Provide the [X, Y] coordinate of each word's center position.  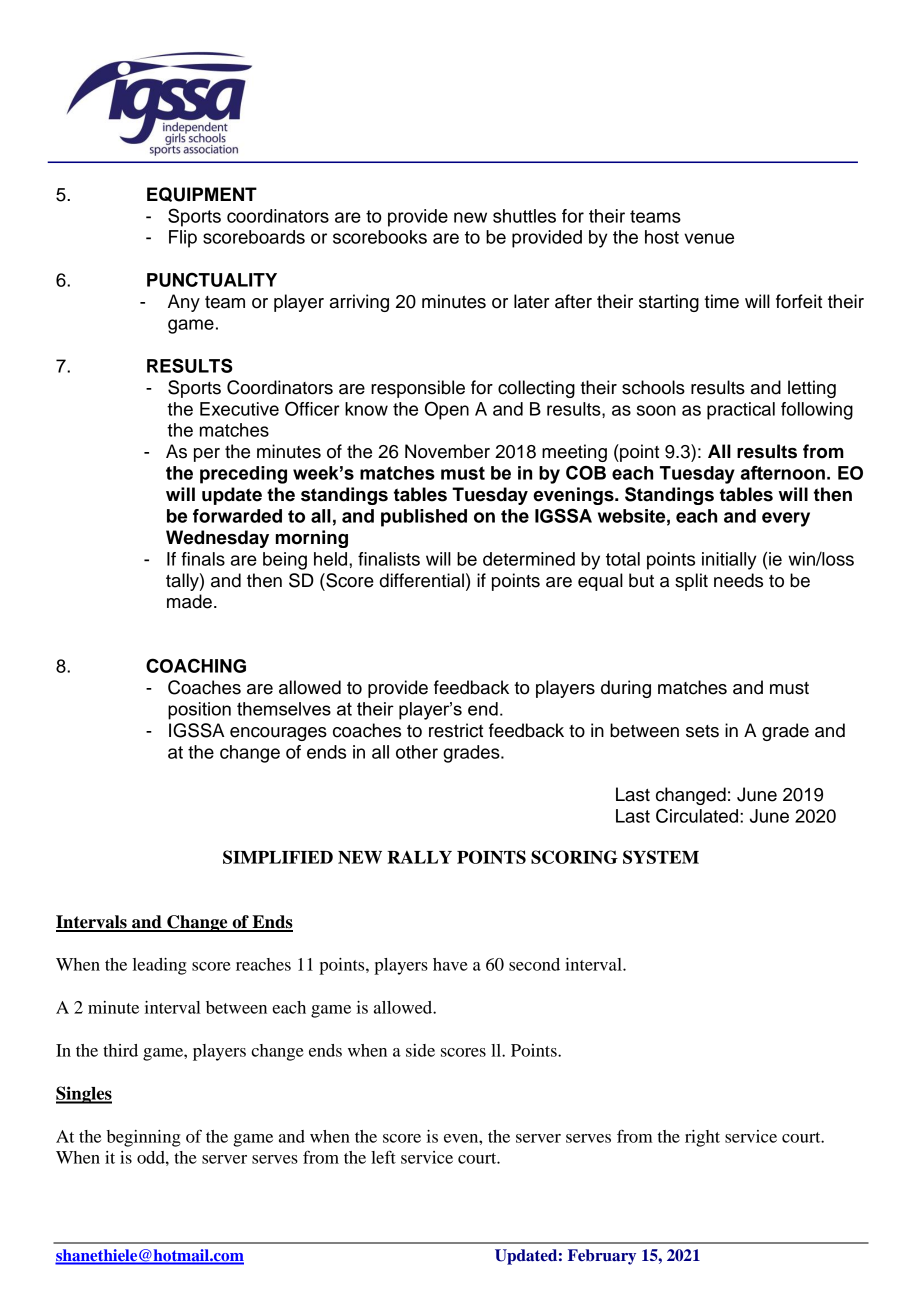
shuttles [524, 216]
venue [709, 238]
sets [702, 731]
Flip [183, 239]
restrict [456, 730]
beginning [144, 1138]
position [199, 711]
